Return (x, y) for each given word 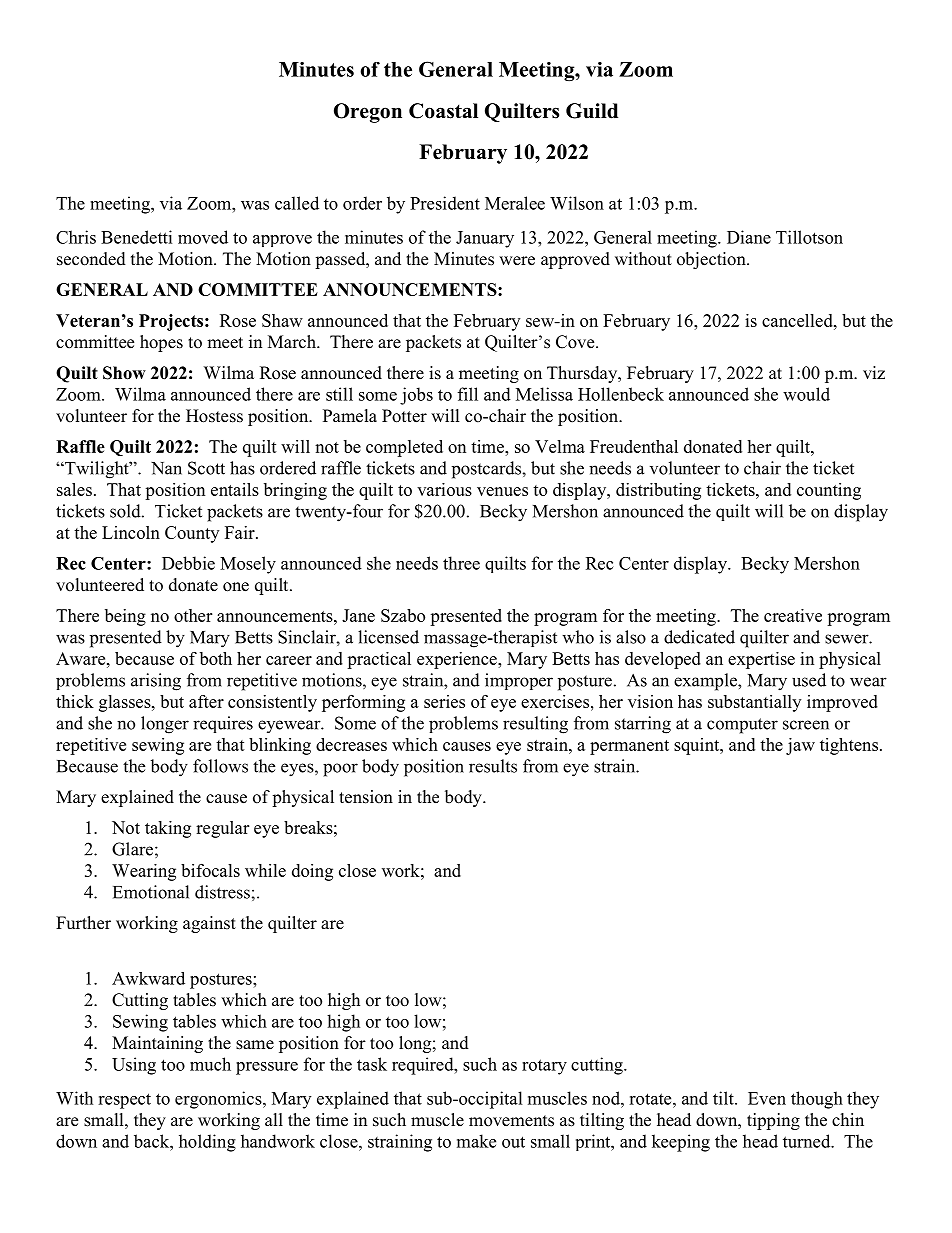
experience (458, 660)
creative (793, 615)
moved (203, 237)
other (193, 615)
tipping (773, 1121)
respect (124, 1101)
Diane (749, 237)
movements (511, 1121)
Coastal (443, 111)
